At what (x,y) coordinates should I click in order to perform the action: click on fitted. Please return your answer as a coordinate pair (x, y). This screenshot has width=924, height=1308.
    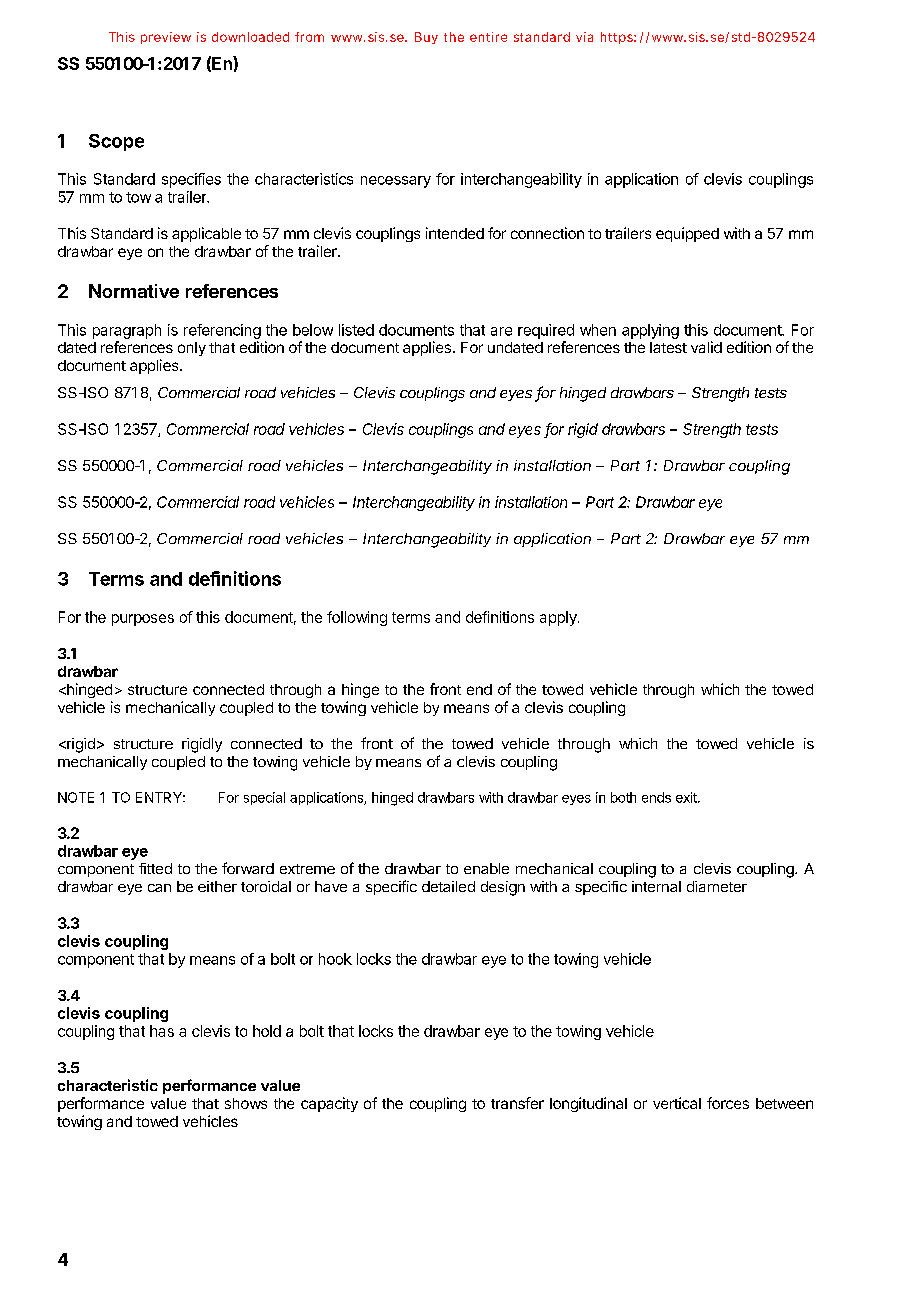
    Looking at the image, I should click on (155, 868).
